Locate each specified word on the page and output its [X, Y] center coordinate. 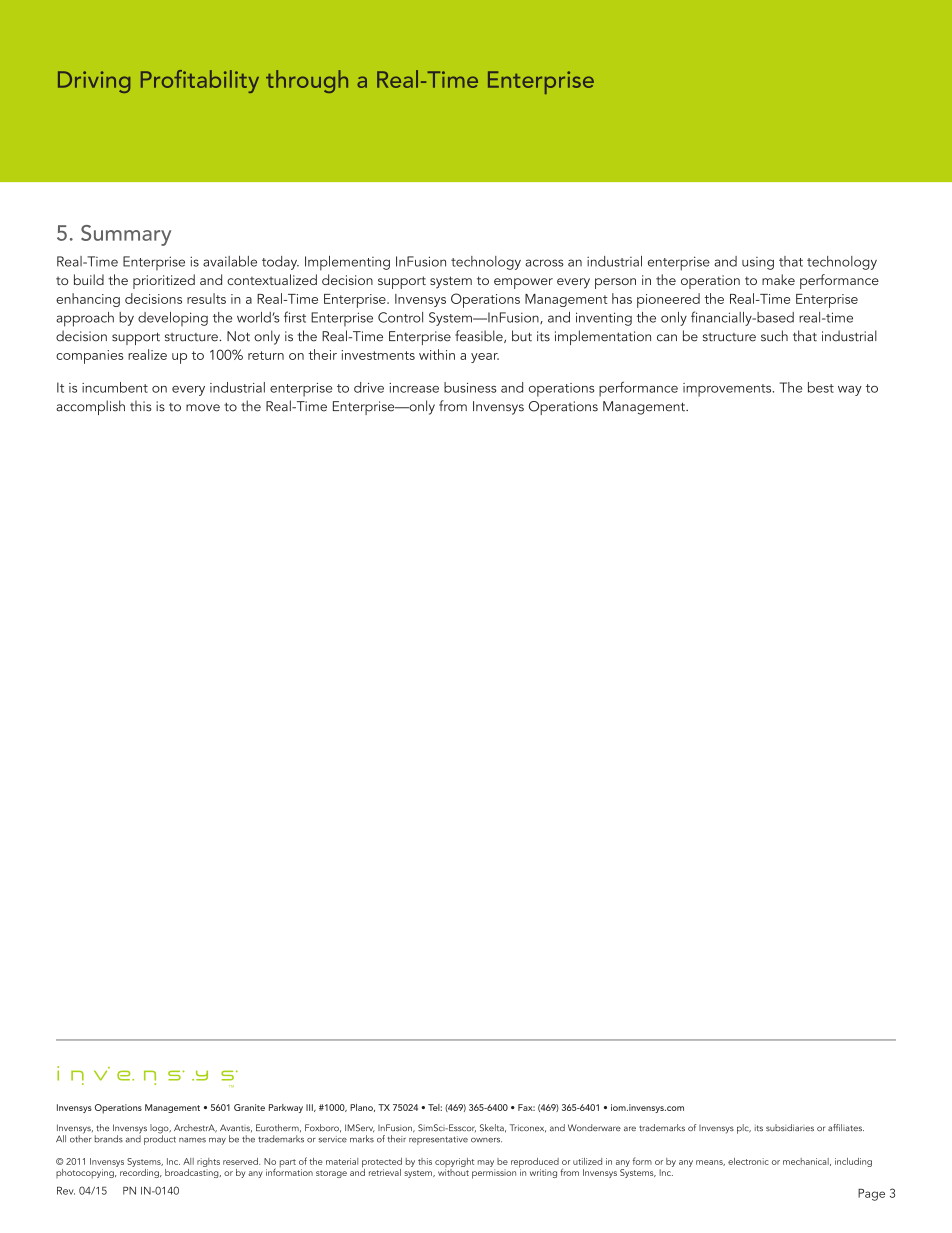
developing [173, 319]
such [774, 336]
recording [140, 1172]
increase [414, 388]
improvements [728, 390]
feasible [480, 336]
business [470, 387]
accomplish [90, 407]
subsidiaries [790, 1127]
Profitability [200, 81]
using [758, 263]
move [203, 408]
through [307, 81]
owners [486, 1140]
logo [160, 1130]
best [821, 387]
